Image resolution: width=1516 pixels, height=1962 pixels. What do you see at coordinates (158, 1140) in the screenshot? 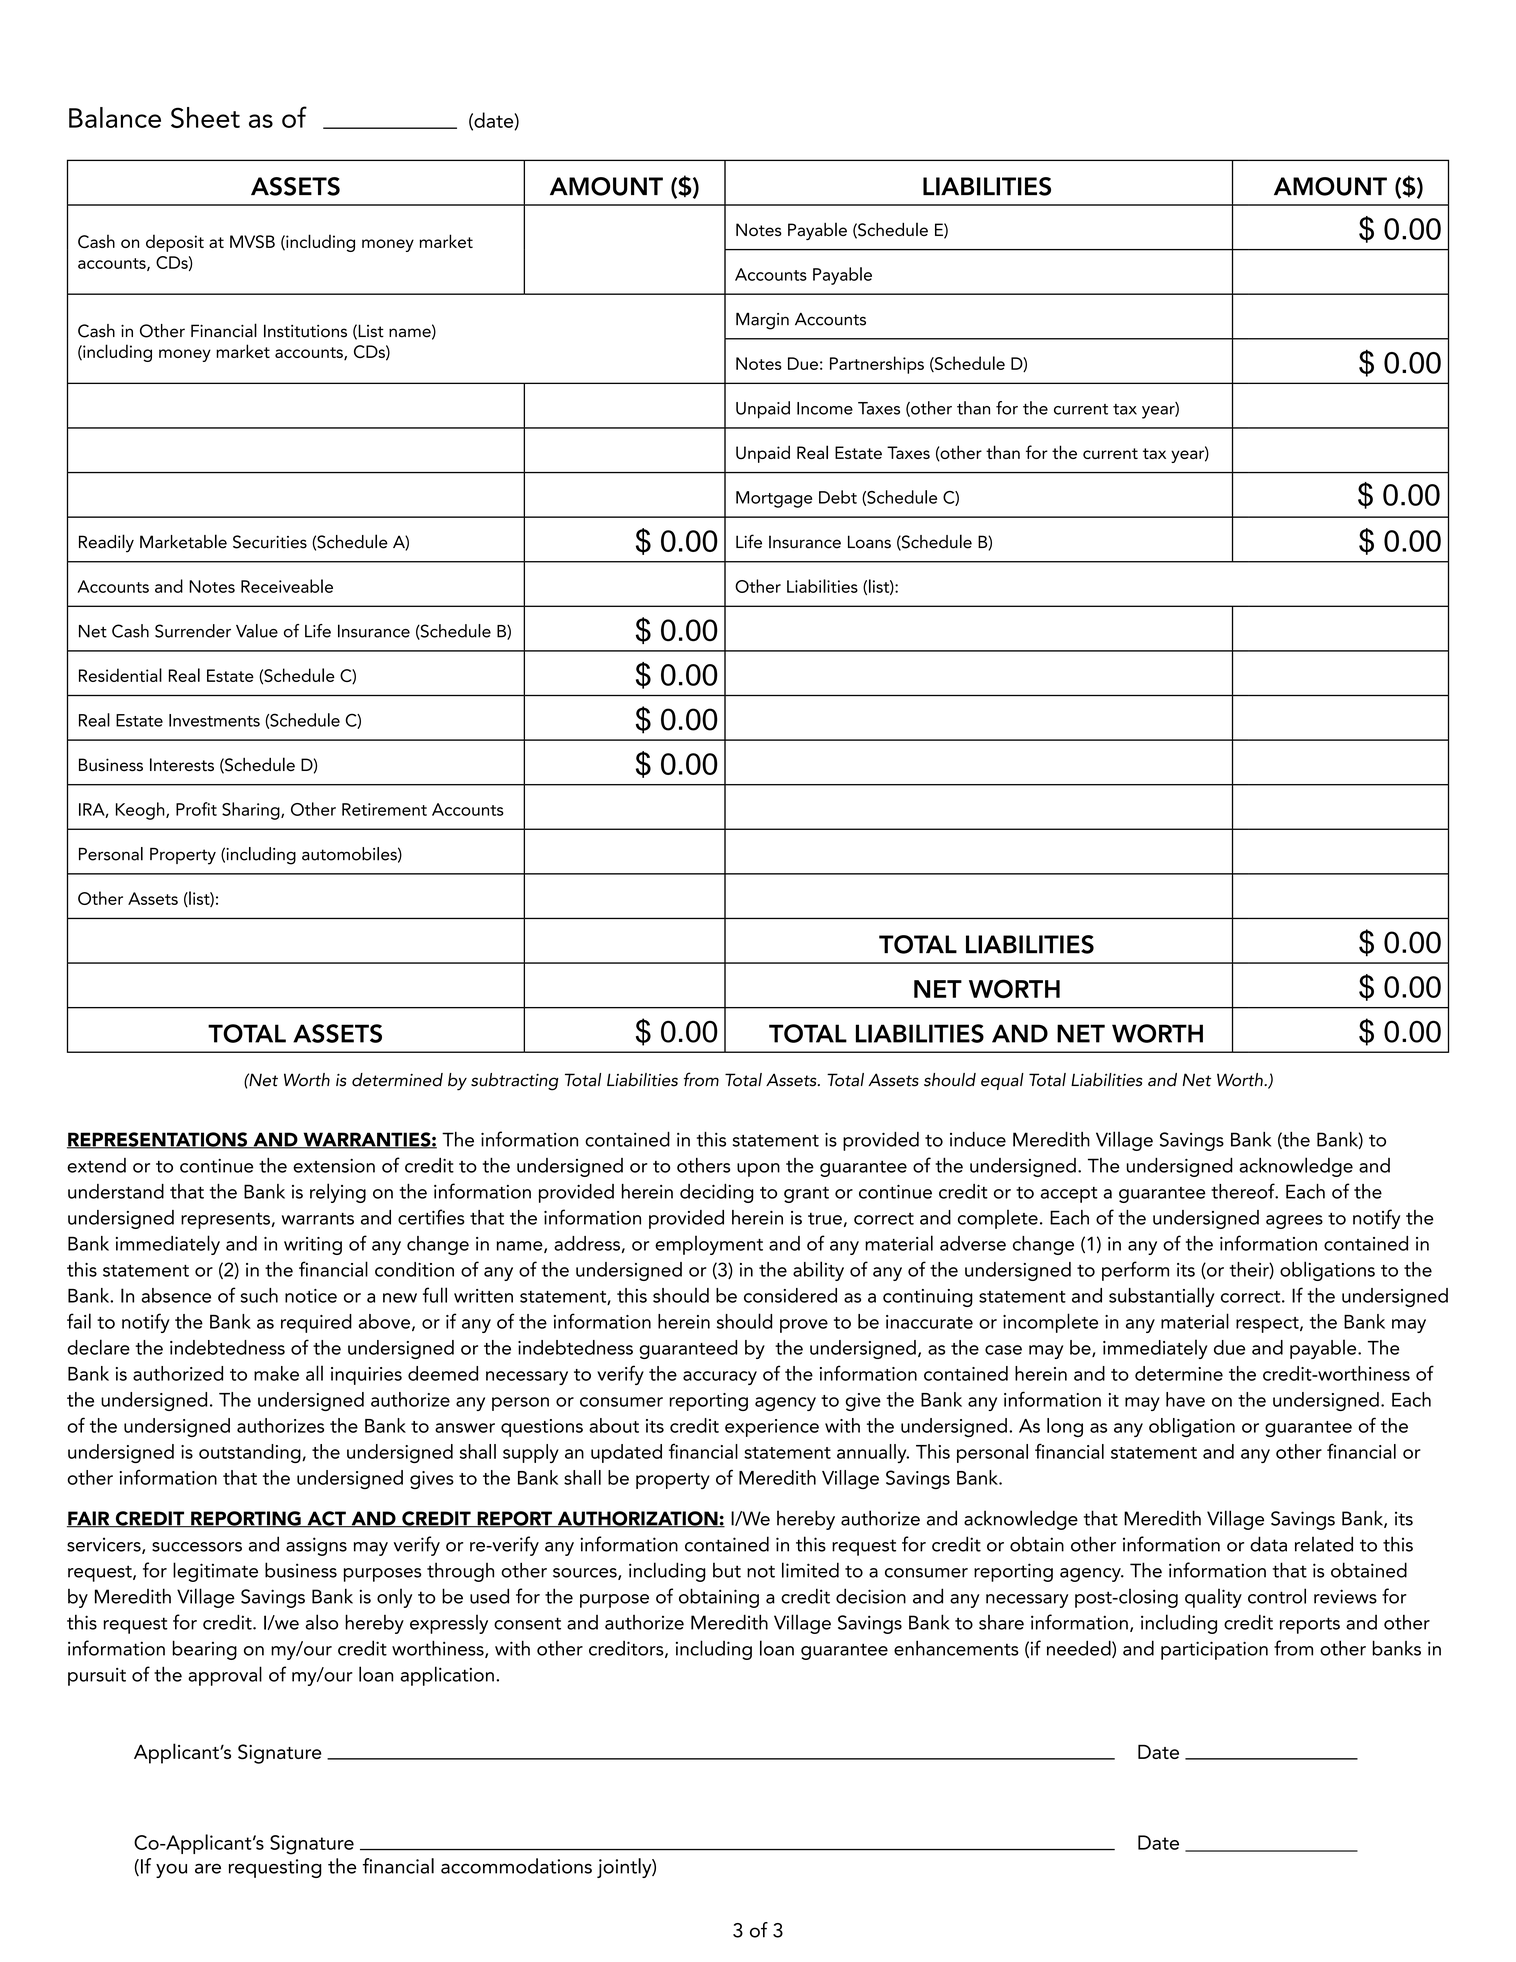
I see `REPRESENTATIONS` at bounding box center [158, 1140].
